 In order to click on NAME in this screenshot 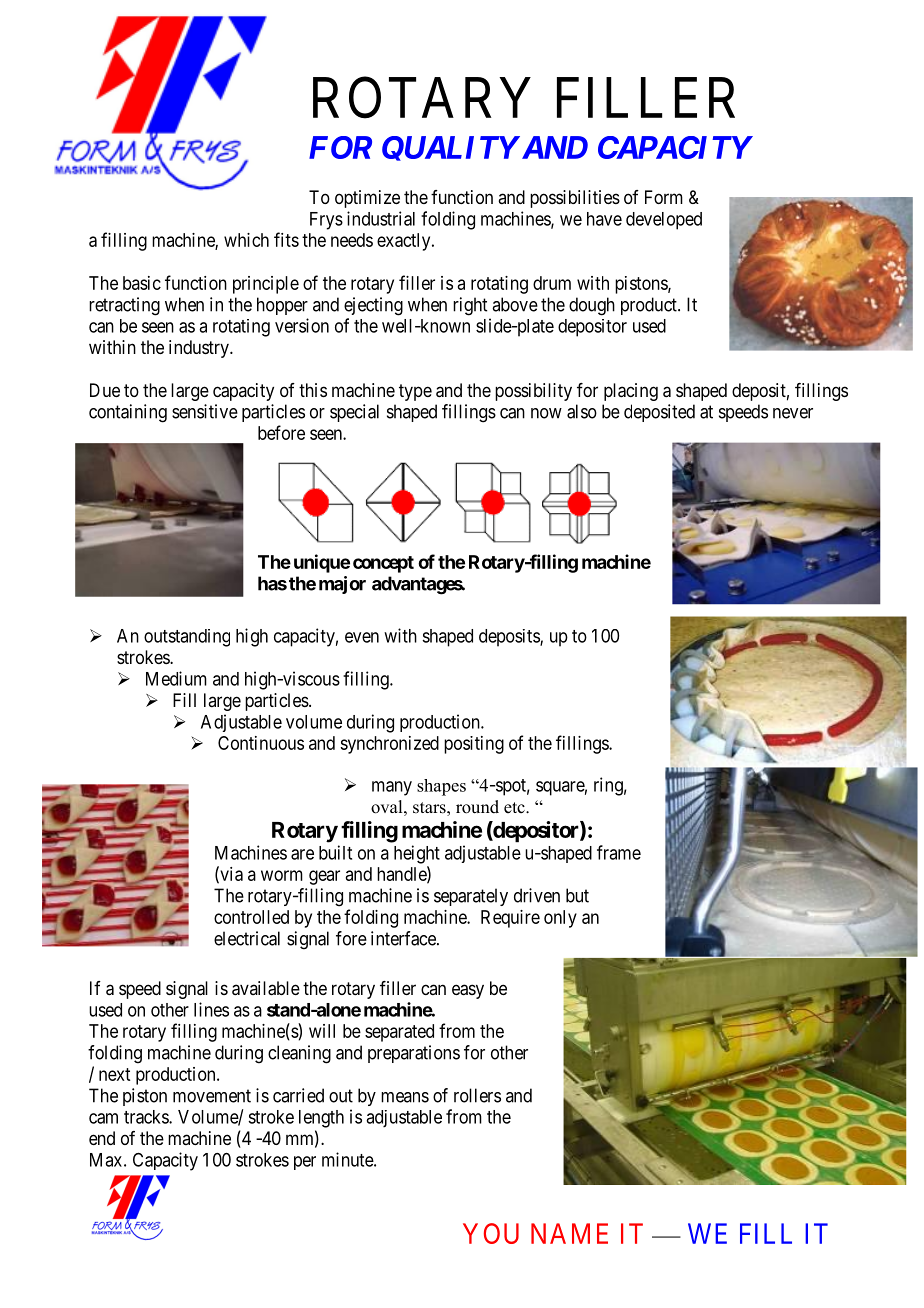, I will do `click(569, 1233)`.
